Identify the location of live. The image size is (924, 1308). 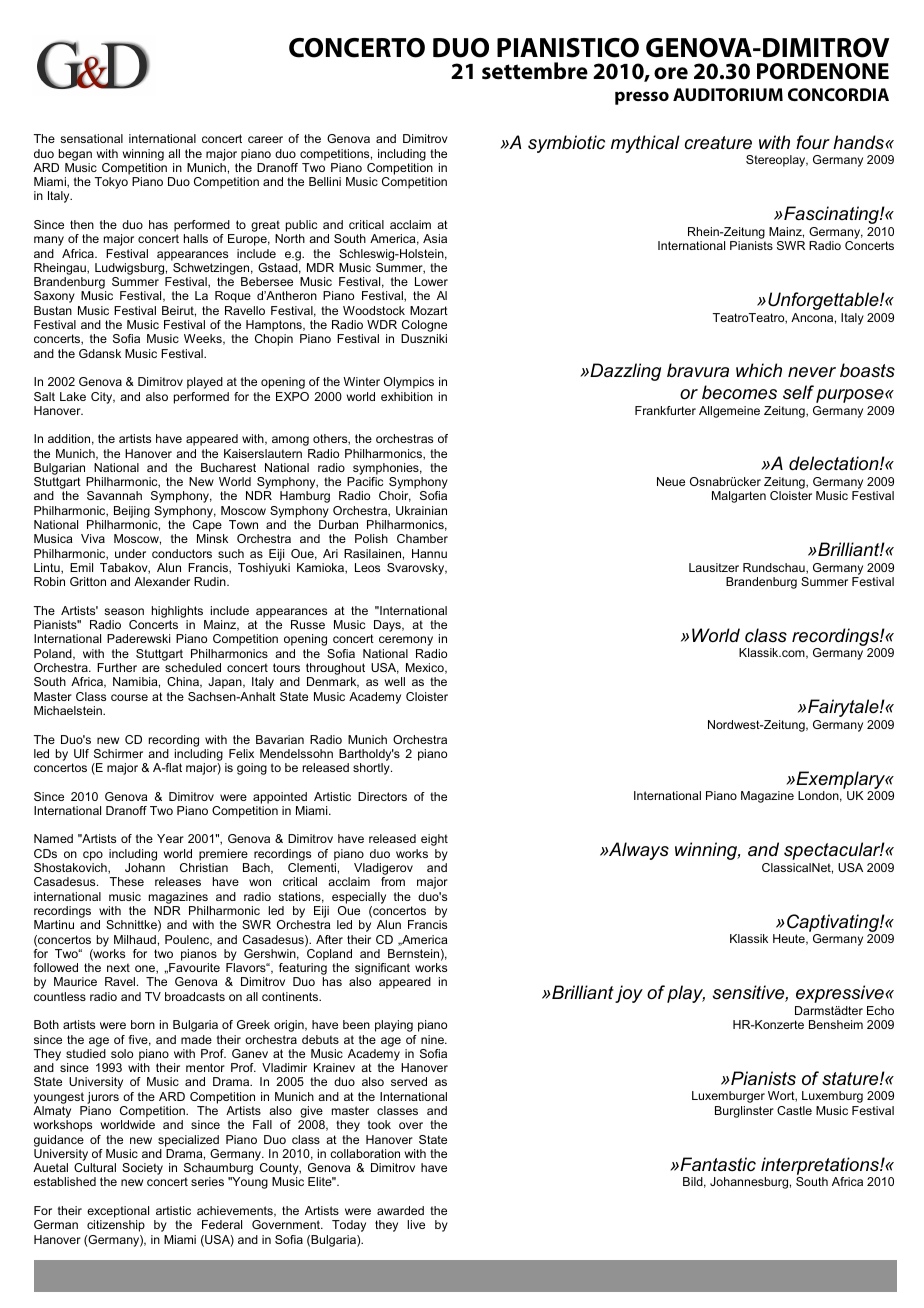
(416, 1224).
